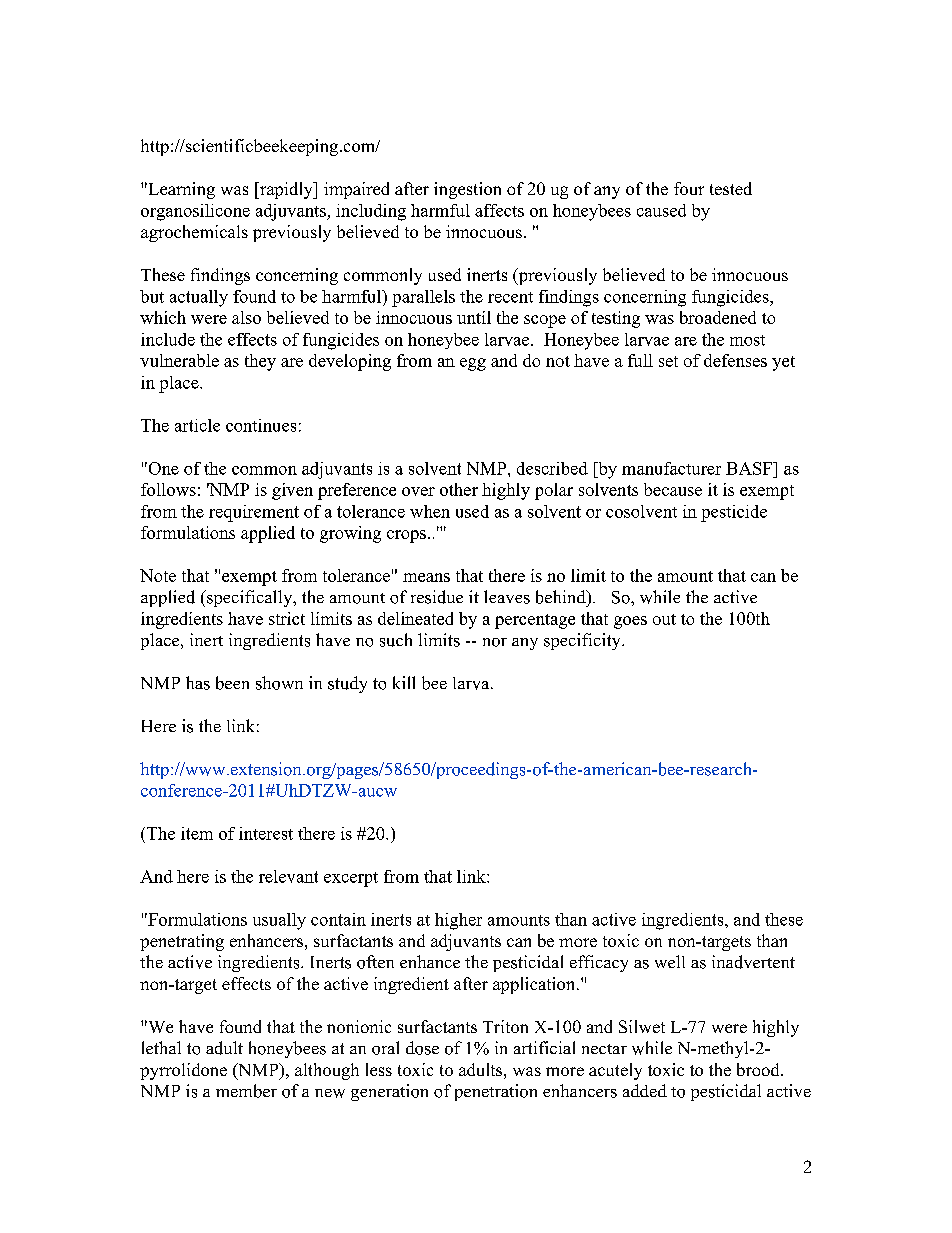  I want to click on kill, so click(404, 682).
